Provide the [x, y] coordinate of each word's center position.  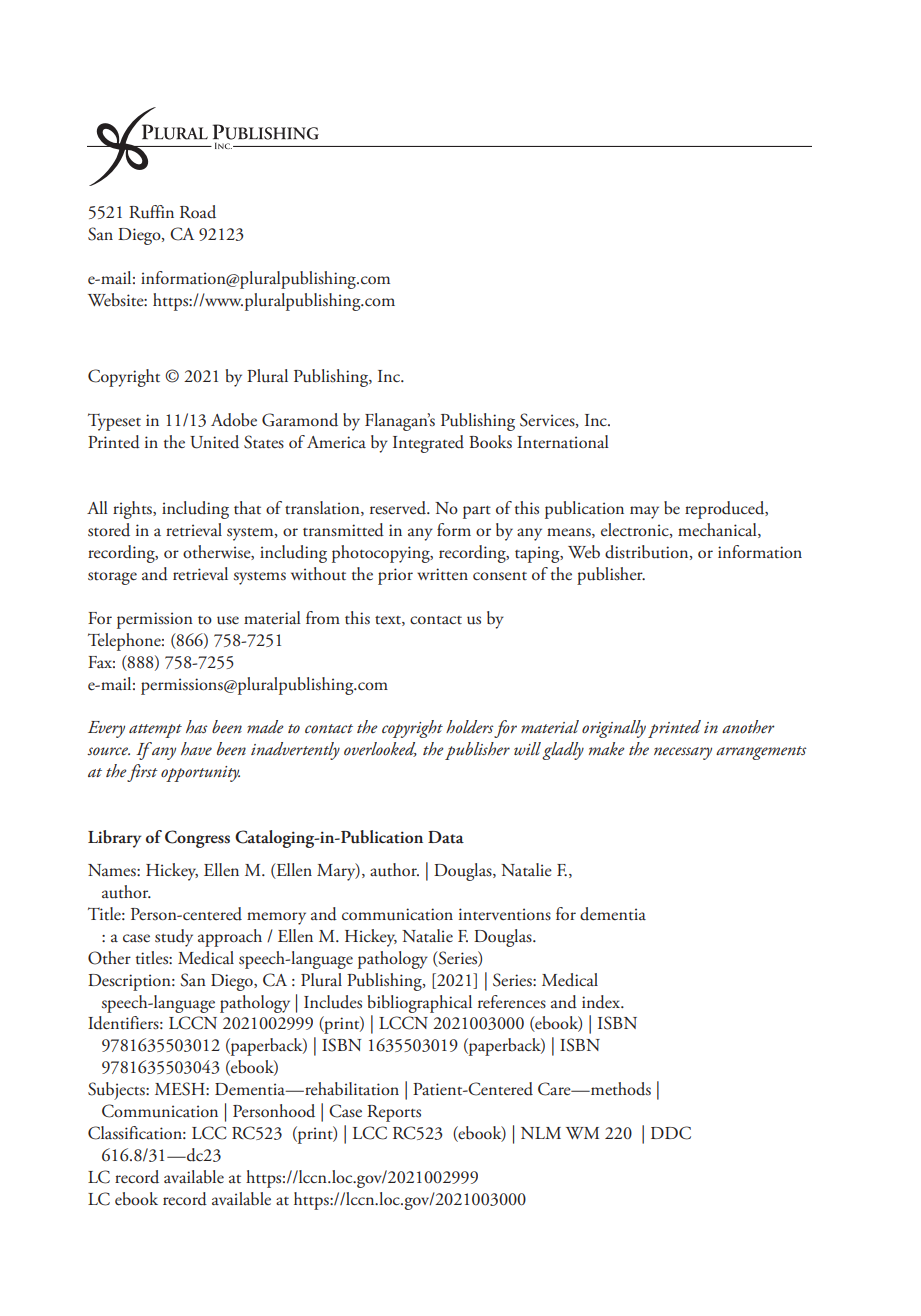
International [563, 442]
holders [470, 726]
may [644, 512]
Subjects [117, 1091]
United [214, 442]
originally [614, 729]
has [197, 726]
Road [198, 212]
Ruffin [151, 212]
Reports [394, 1113]
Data [446, 837]
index [602, 1002]
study [174, 938]
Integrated [428, 444]
